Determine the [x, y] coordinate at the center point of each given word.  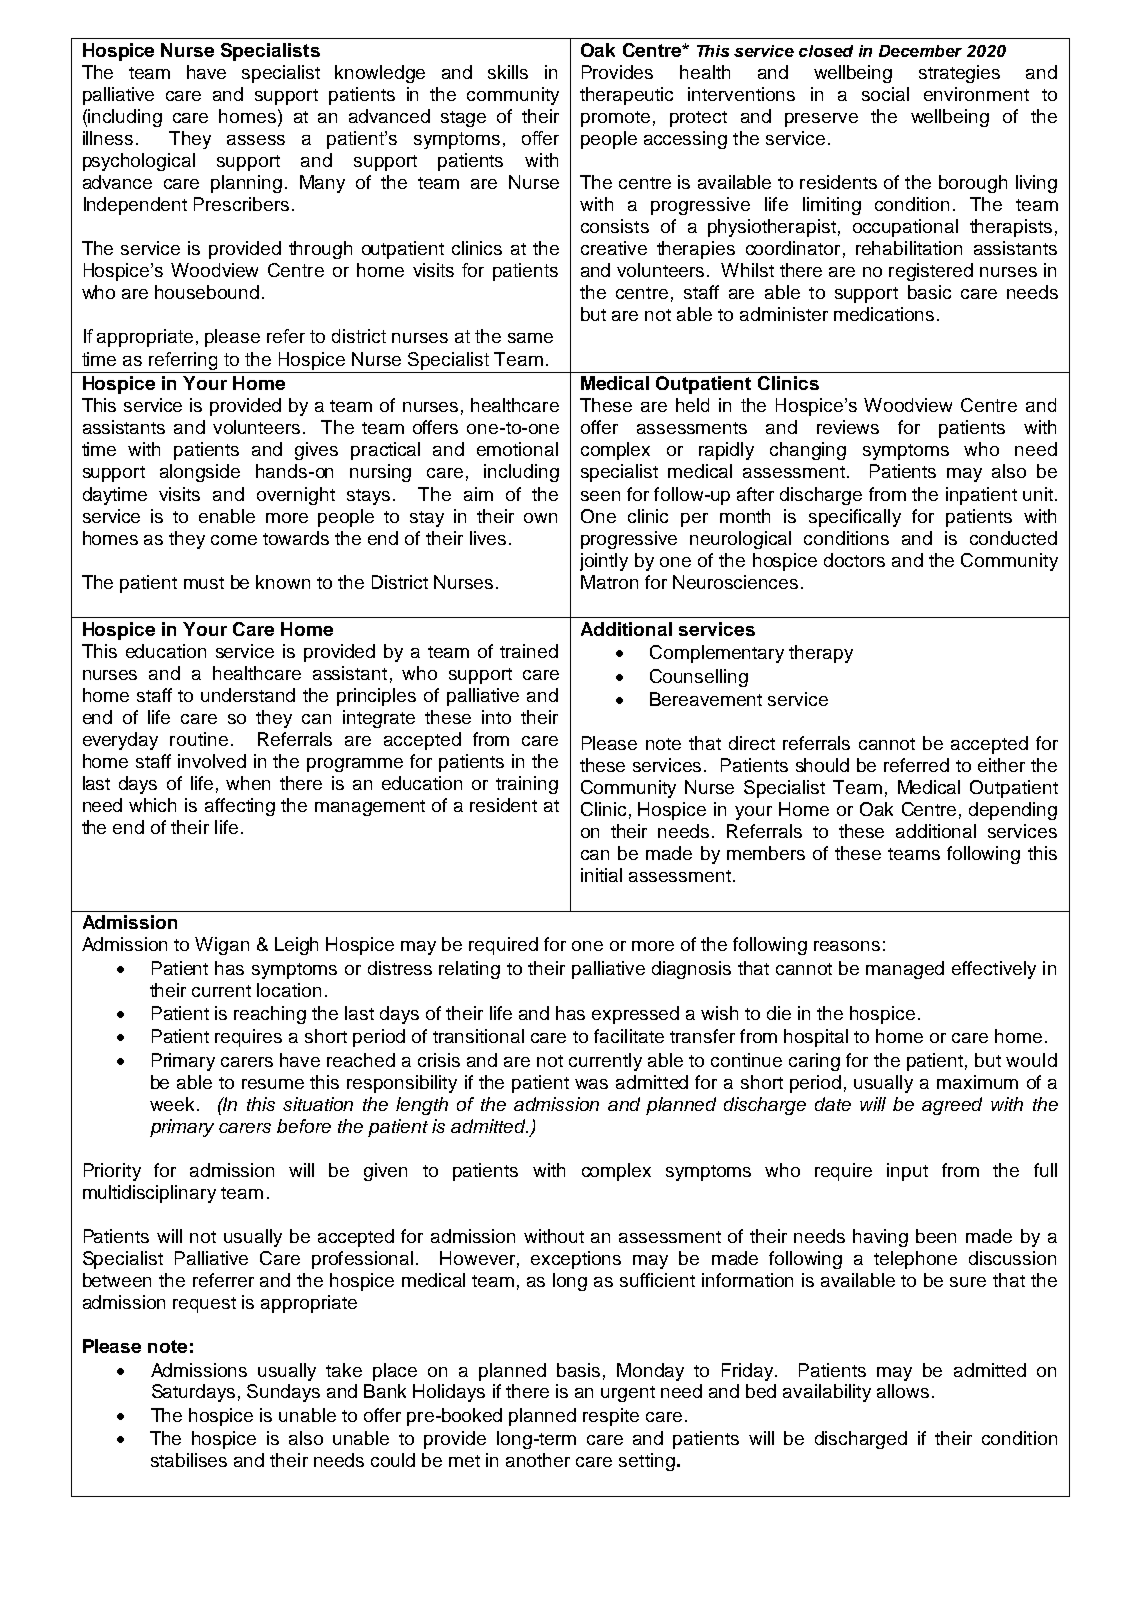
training [527, 785]
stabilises [189, 1460]
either [1001, 765]
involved [212, 761]
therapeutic [626, 96]
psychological [139, 162]
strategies [959, 74]
